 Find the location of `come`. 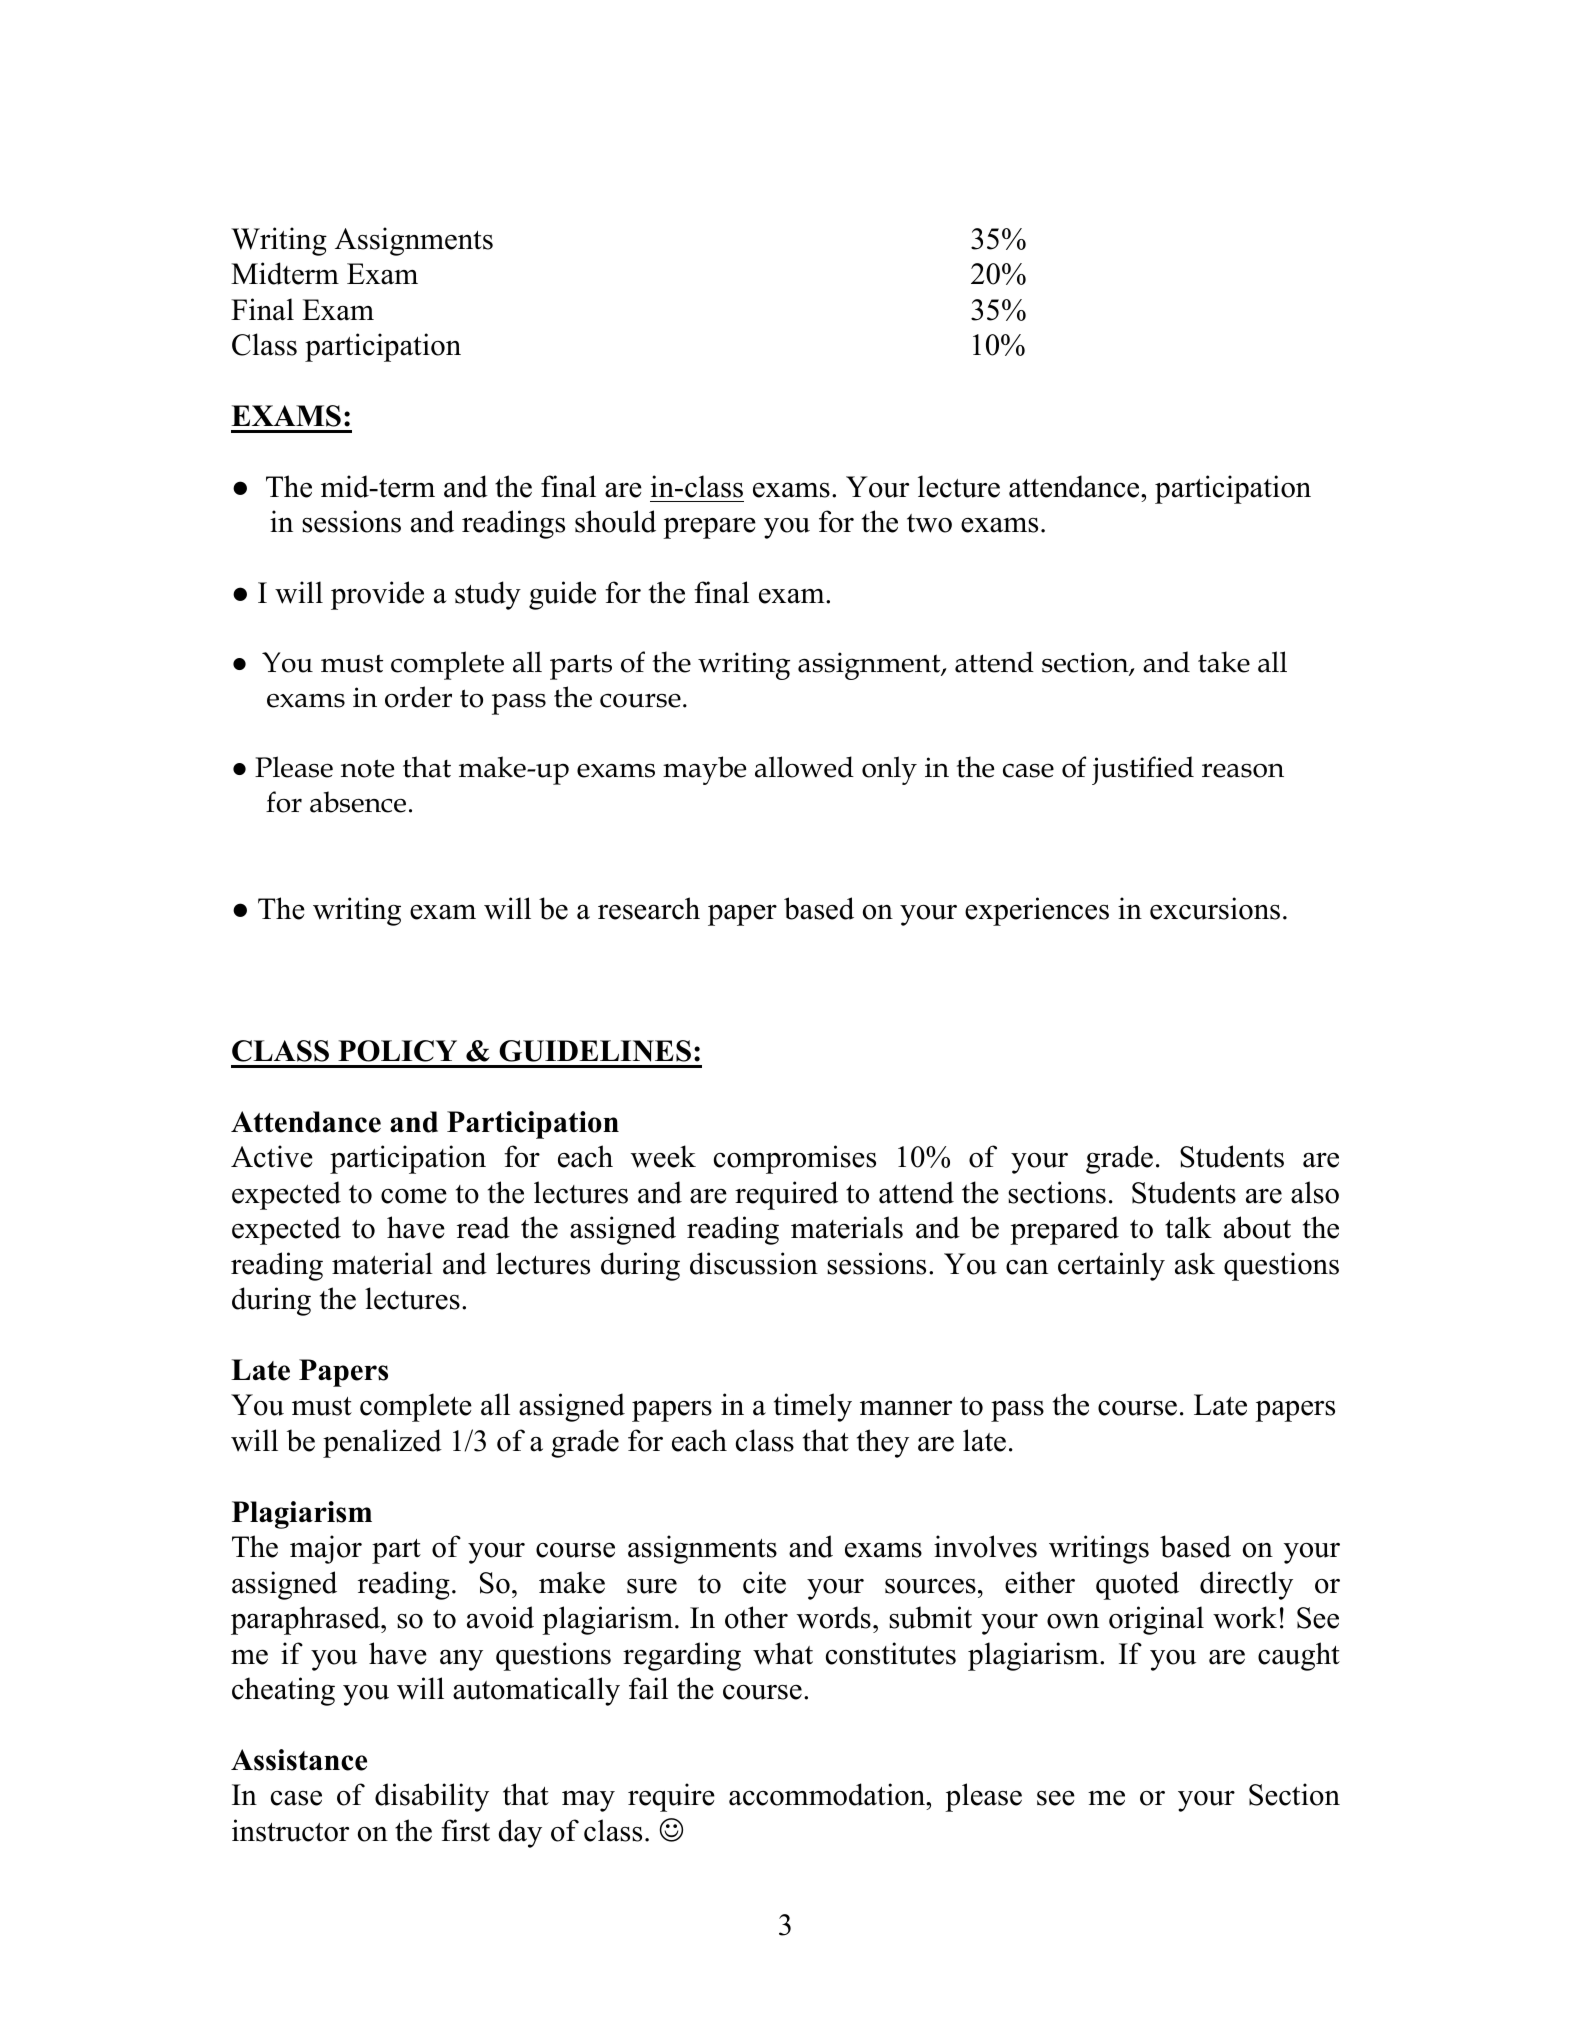

come is located at coordinates (414, 1196).
